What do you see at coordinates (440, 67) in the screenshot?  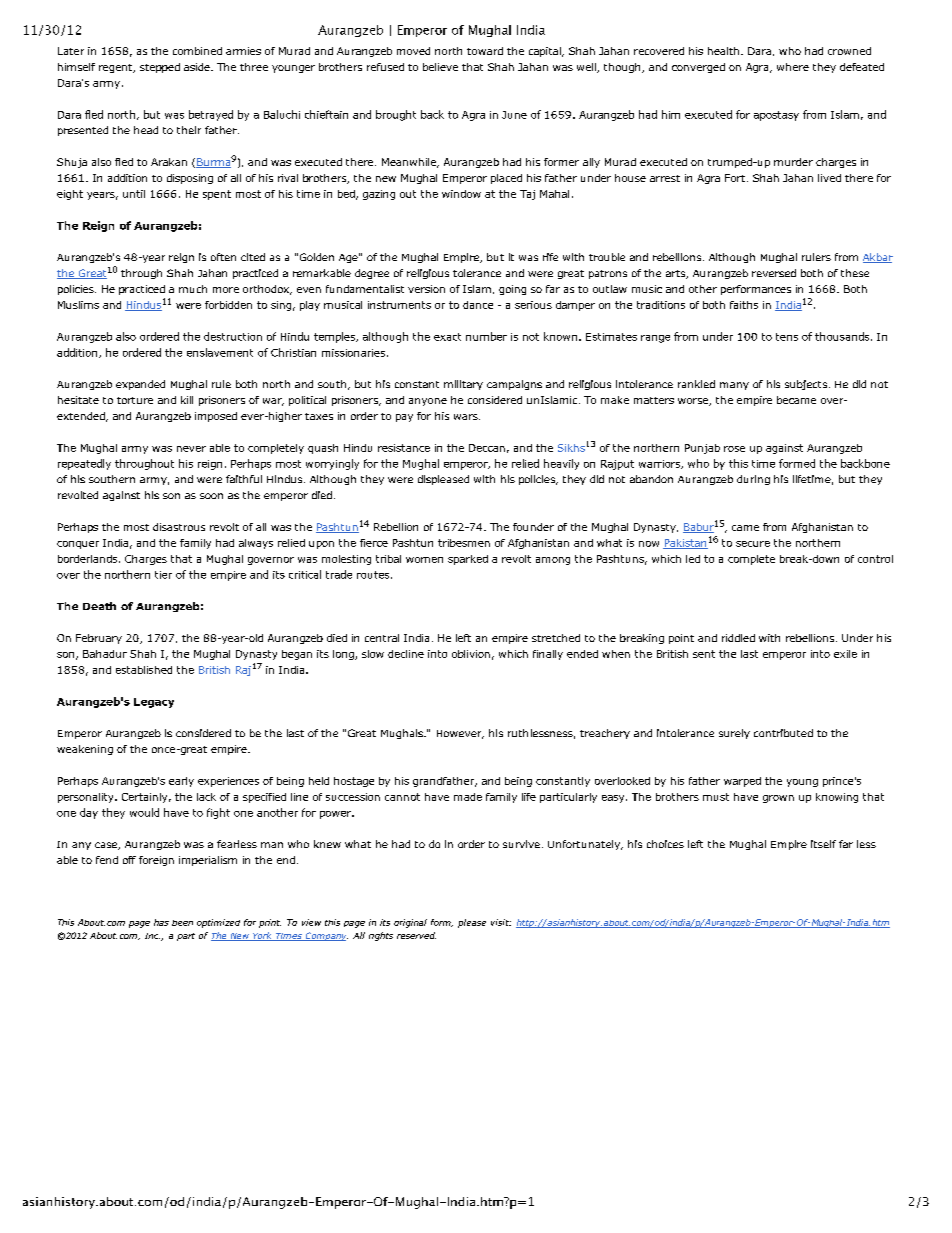 I see `believe` at bounding box center [440, 67].
